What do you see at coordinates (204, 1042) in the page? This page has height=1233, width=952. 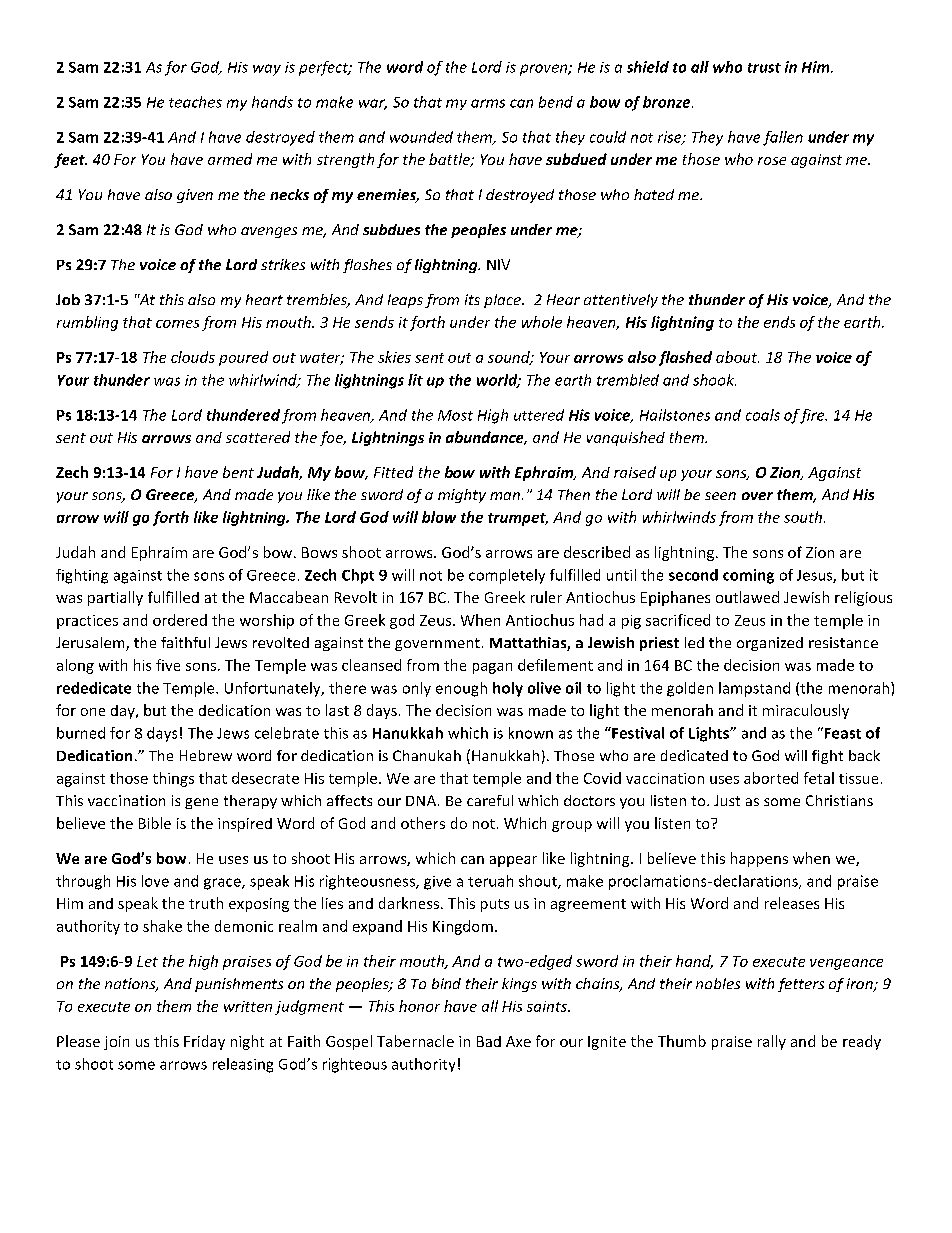 I see `Friday` at bounding box center [204, 1042].
